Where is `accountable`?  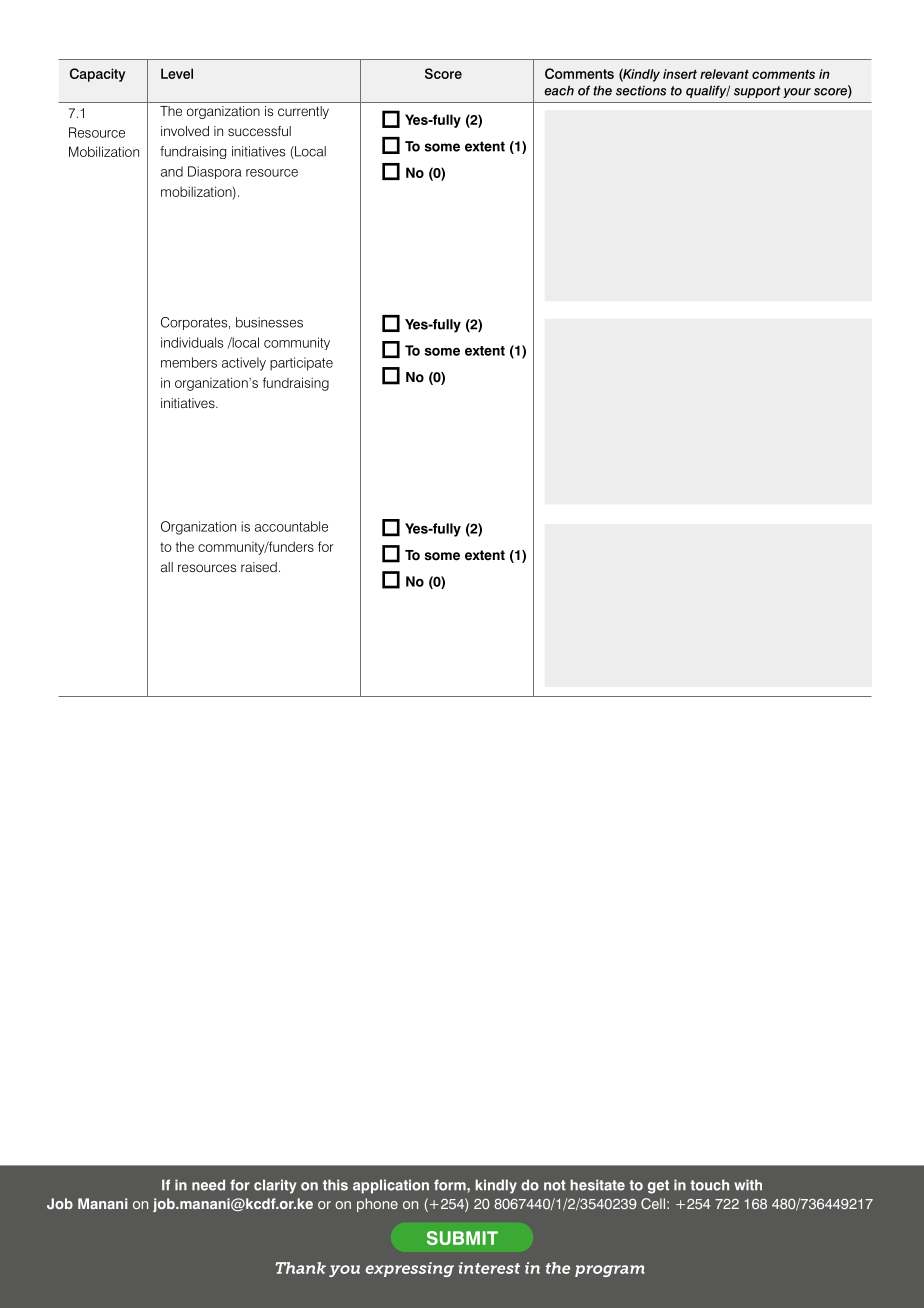
accountable is located at coordinates (291, 526).
